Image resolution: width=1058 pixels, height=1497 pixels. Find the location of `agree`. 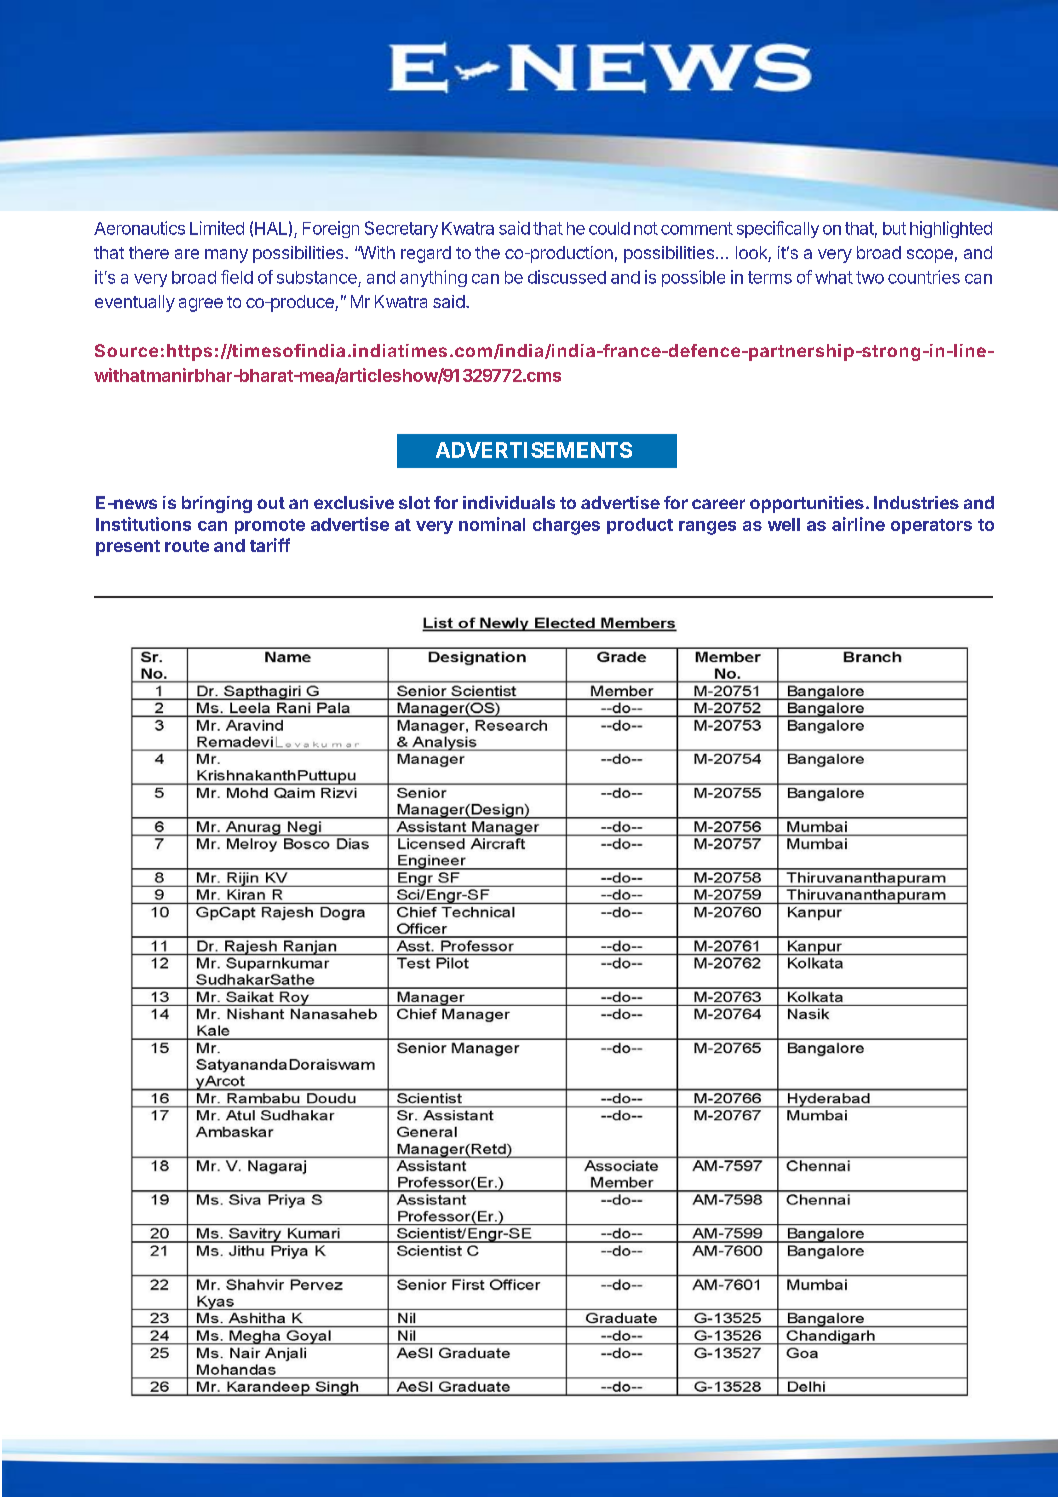

agree is located at coordinates (201, 305).
